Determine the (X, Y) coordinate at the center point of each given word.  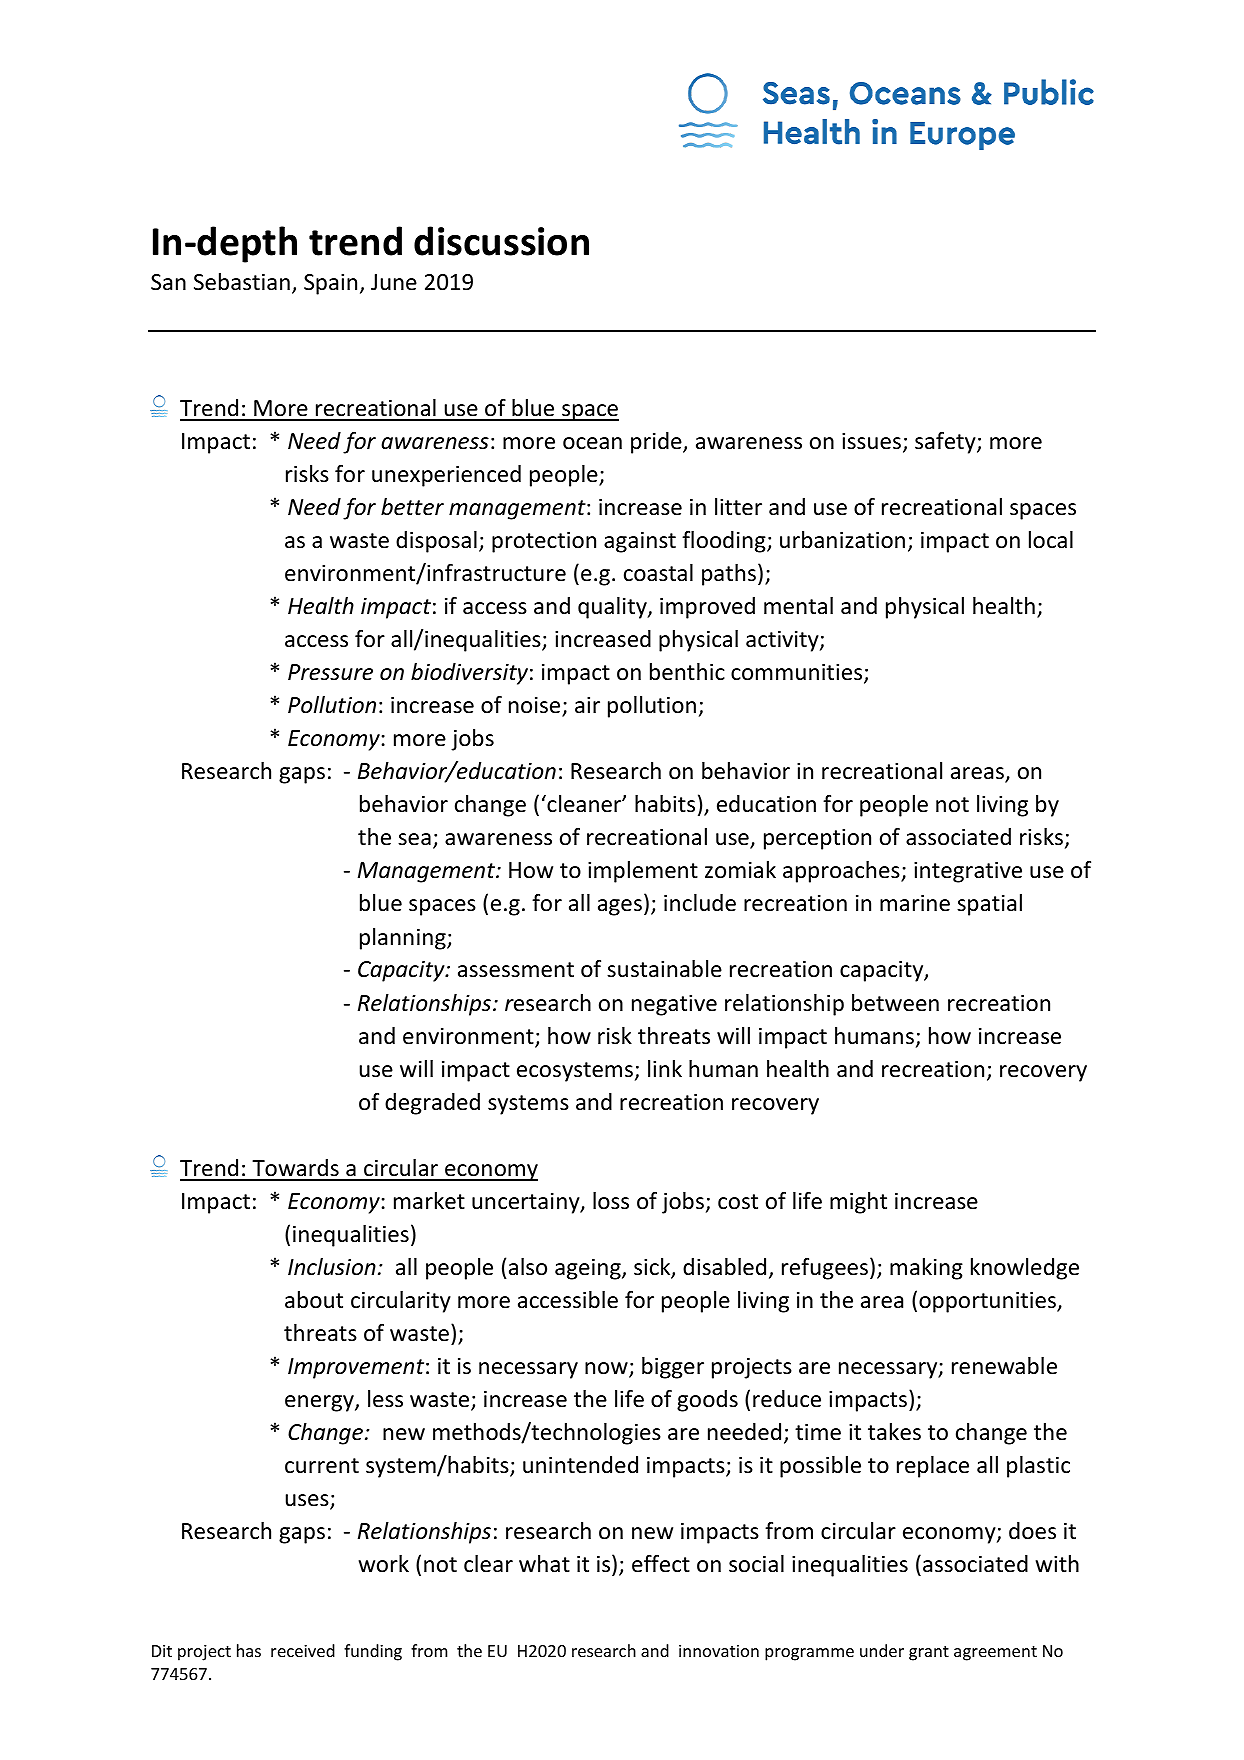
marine (915, 903)
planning (404, 939)
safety (946, 443)
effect (661, 1564)
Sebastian (242, 282)
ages (620, 907)
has (249, 1650)
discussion (501, 241)
